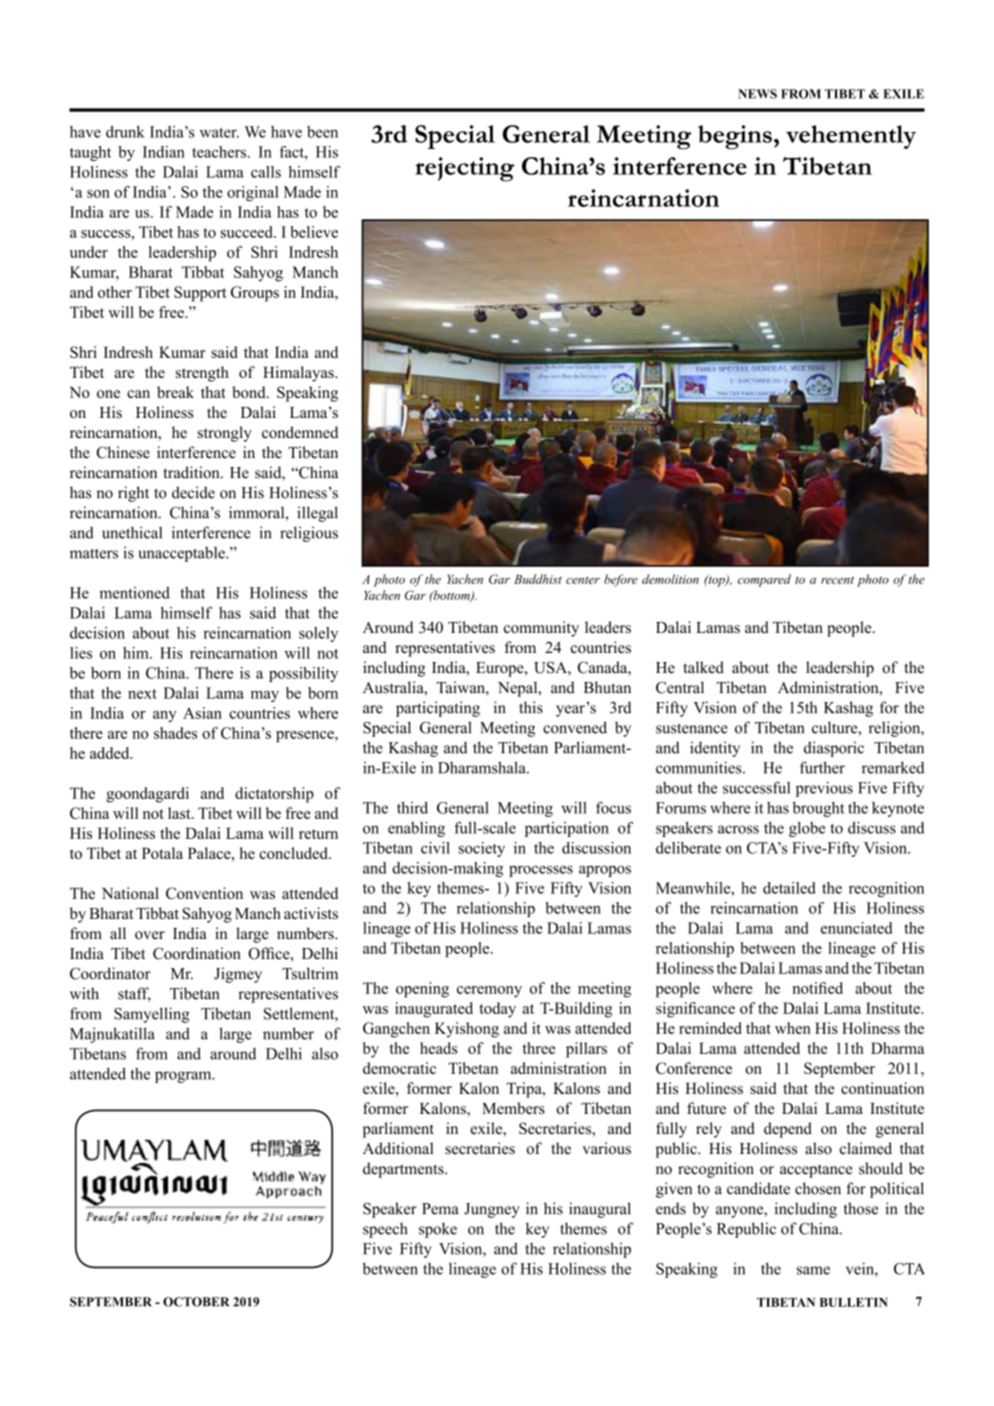 The height and width of the document is (1406, 994). I want to click on rejecting, so click(464, 169).
